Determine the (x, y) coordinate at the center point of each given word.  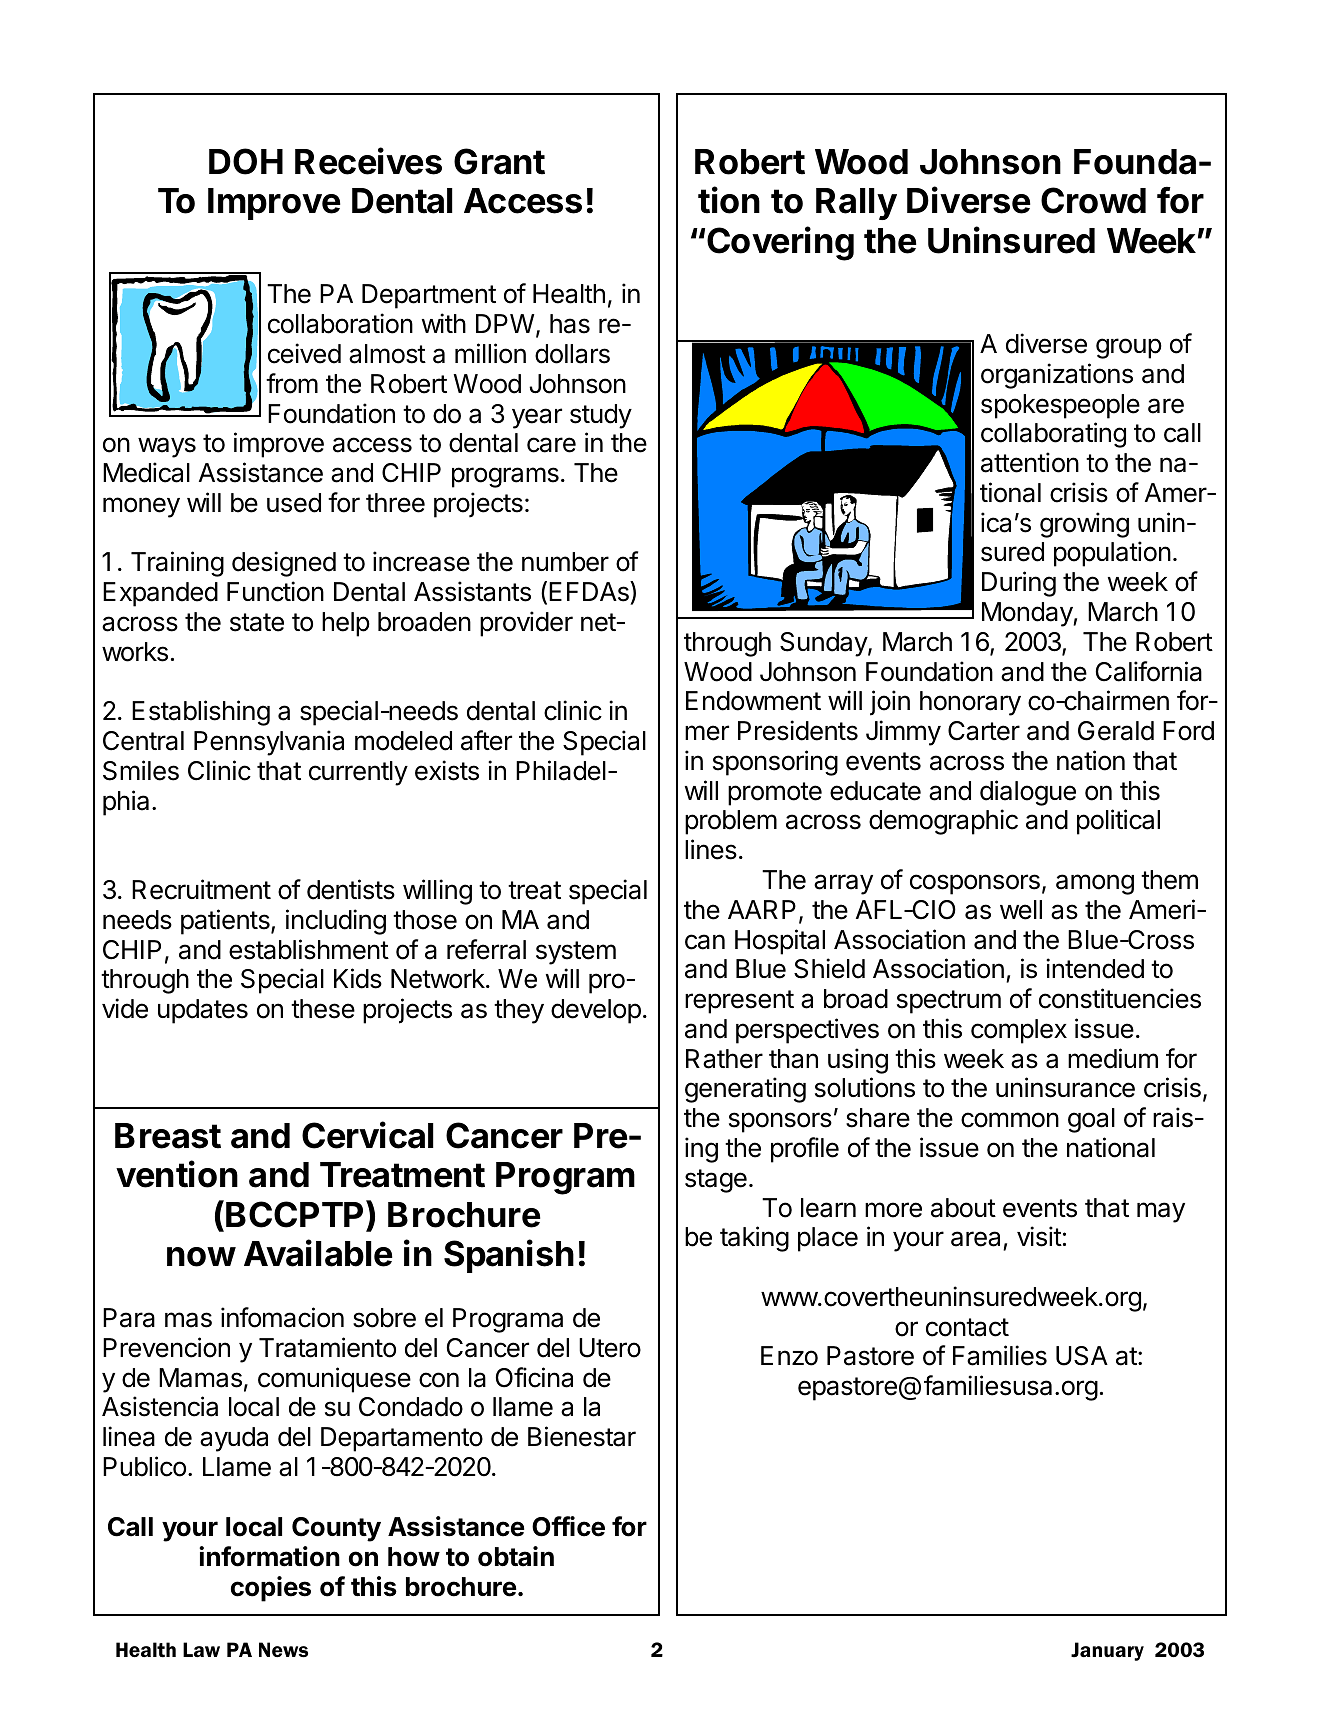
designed (284, 564)
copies (271, 1589)
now (201, 1257)
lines (711, 849)
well (1021, 910)
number (565, 562)
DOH (246, 161)
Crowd (1093, 200)
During (1019, 584)
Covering (780, 243)
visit (1039, 1236)
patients (226, 922)
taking (754, 1239)
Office (568, 1526)
